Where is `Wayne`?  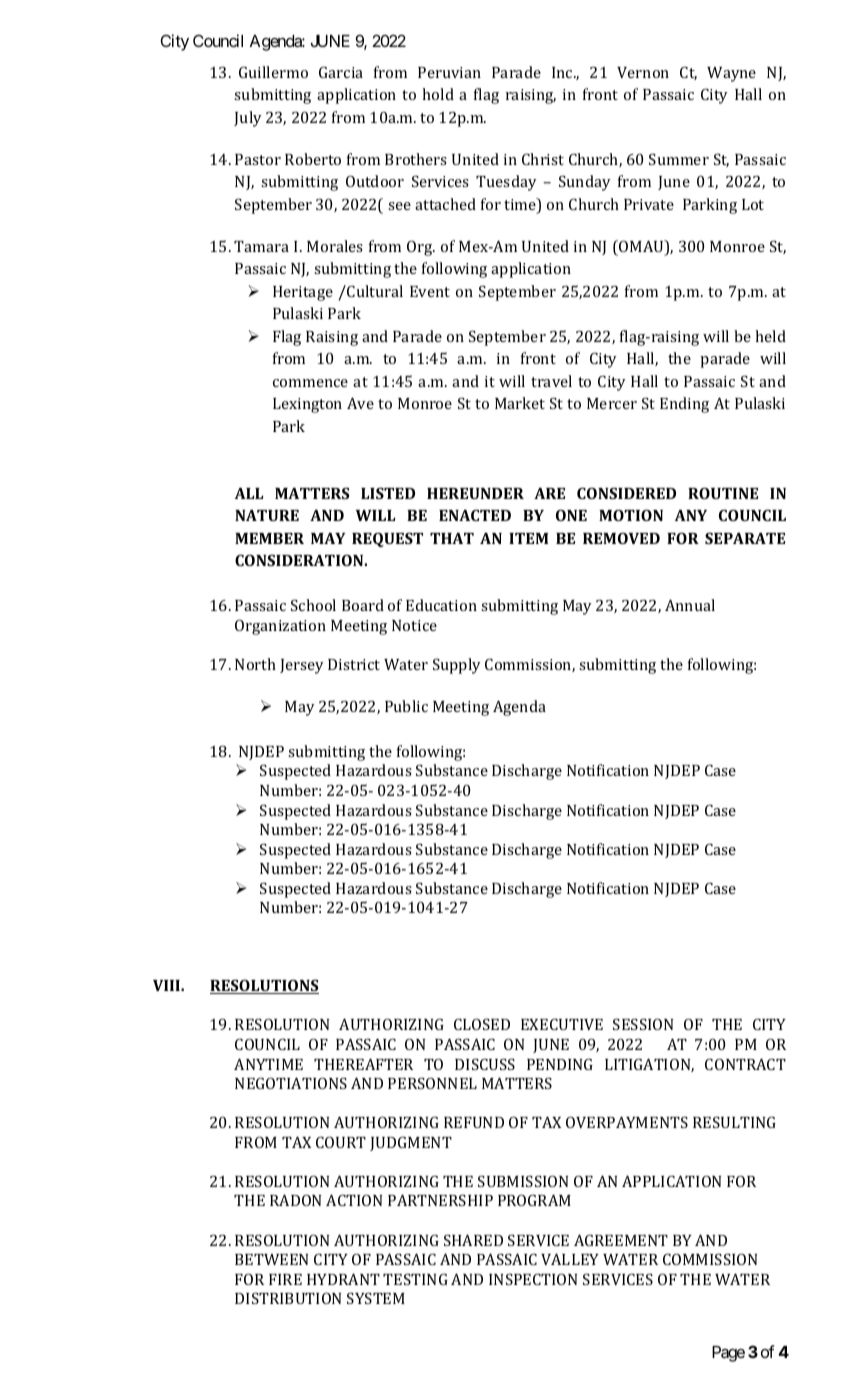
Wayne is located at coordinates (731, 74).
